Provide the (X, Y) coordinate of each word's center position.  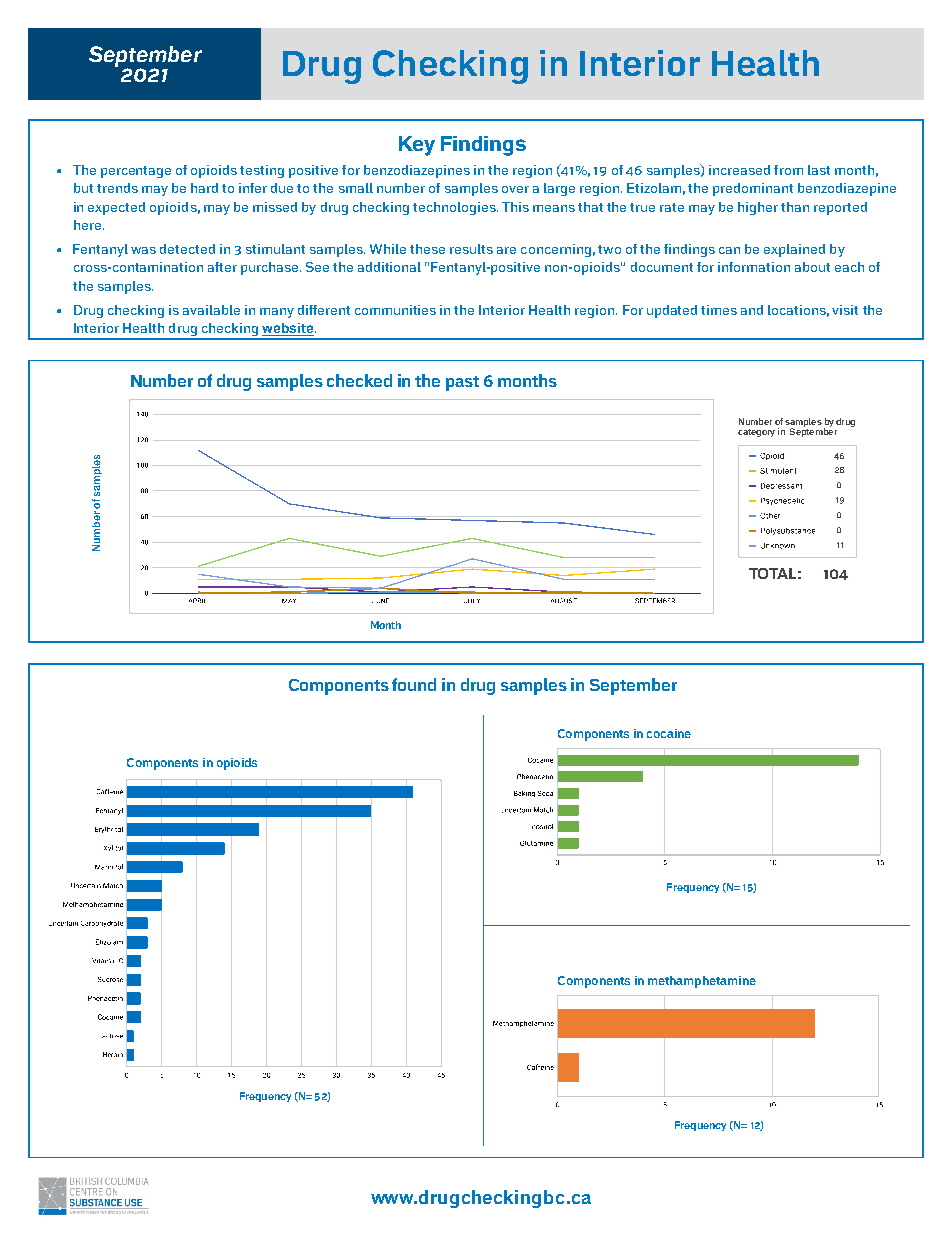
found (414, 684)
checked (359, 380)
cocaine (669, 733)
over (515, 189)
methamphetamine (702, 982)
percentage (136, 172)
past (462, 383)
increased (739, 170)
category (756, 433)
